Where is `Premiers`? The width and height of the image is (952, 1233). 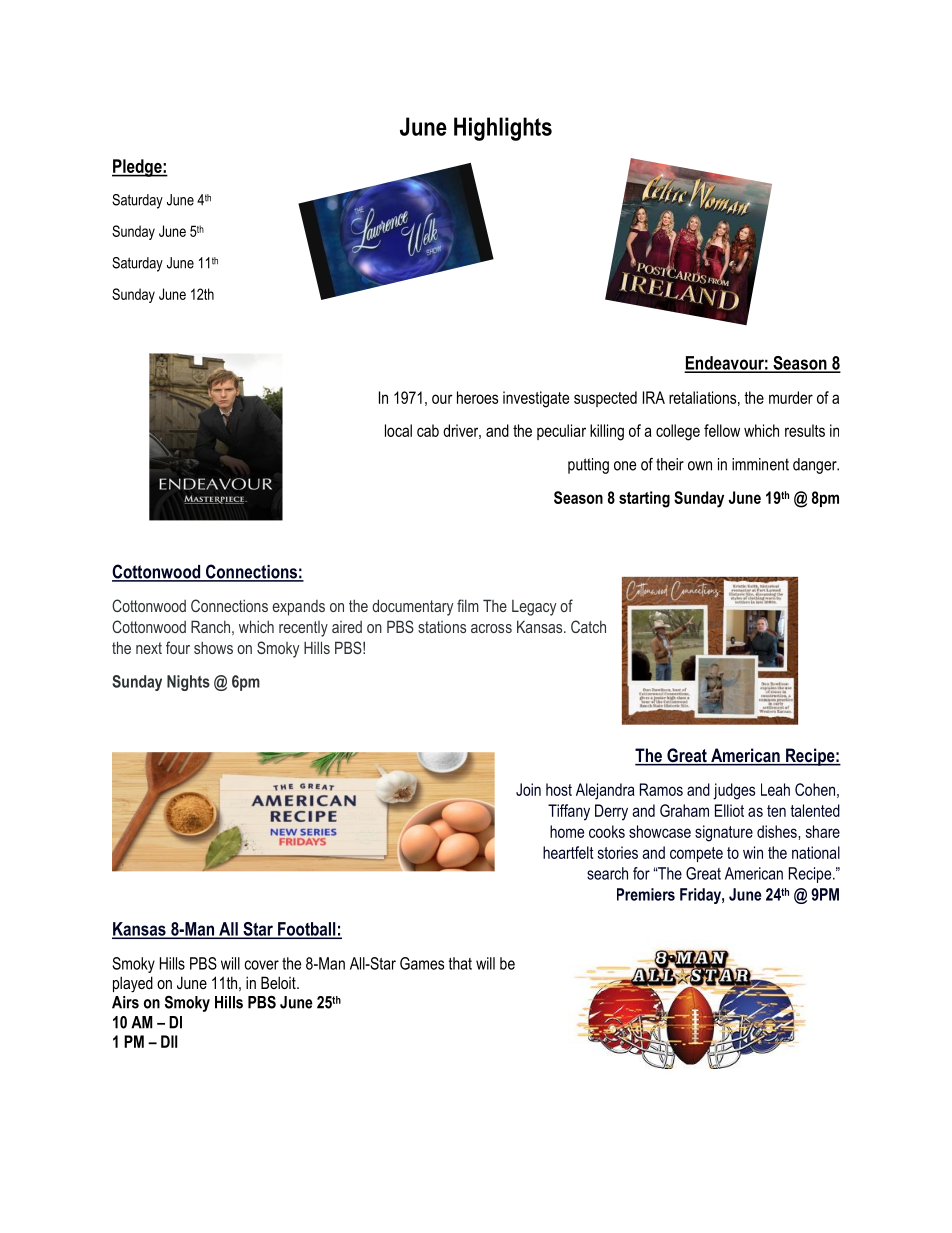 Premiers is located at coordinates (646, 894).
